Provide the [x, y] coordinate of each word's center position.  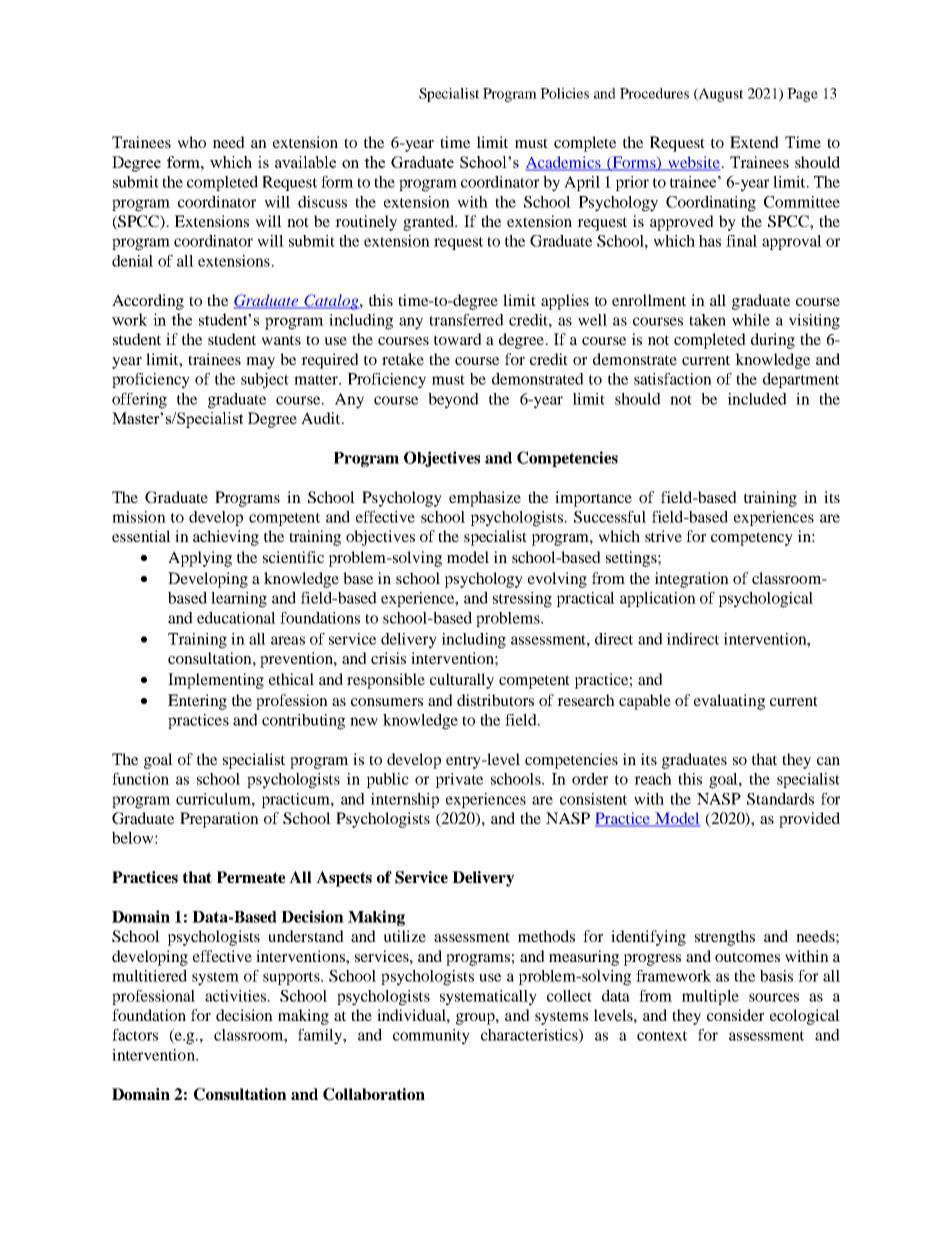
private [459, 780]
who [192, 142]
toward [458, 339]
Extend [754, 142]
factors [135, 1035]
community [431, 1037]
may [260, 363]
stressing [522, 600]
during [773, 341]
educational [236, 618]
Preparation [219, 820]
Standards [780, 799]
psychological [766, 600]
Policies [564, 93]
